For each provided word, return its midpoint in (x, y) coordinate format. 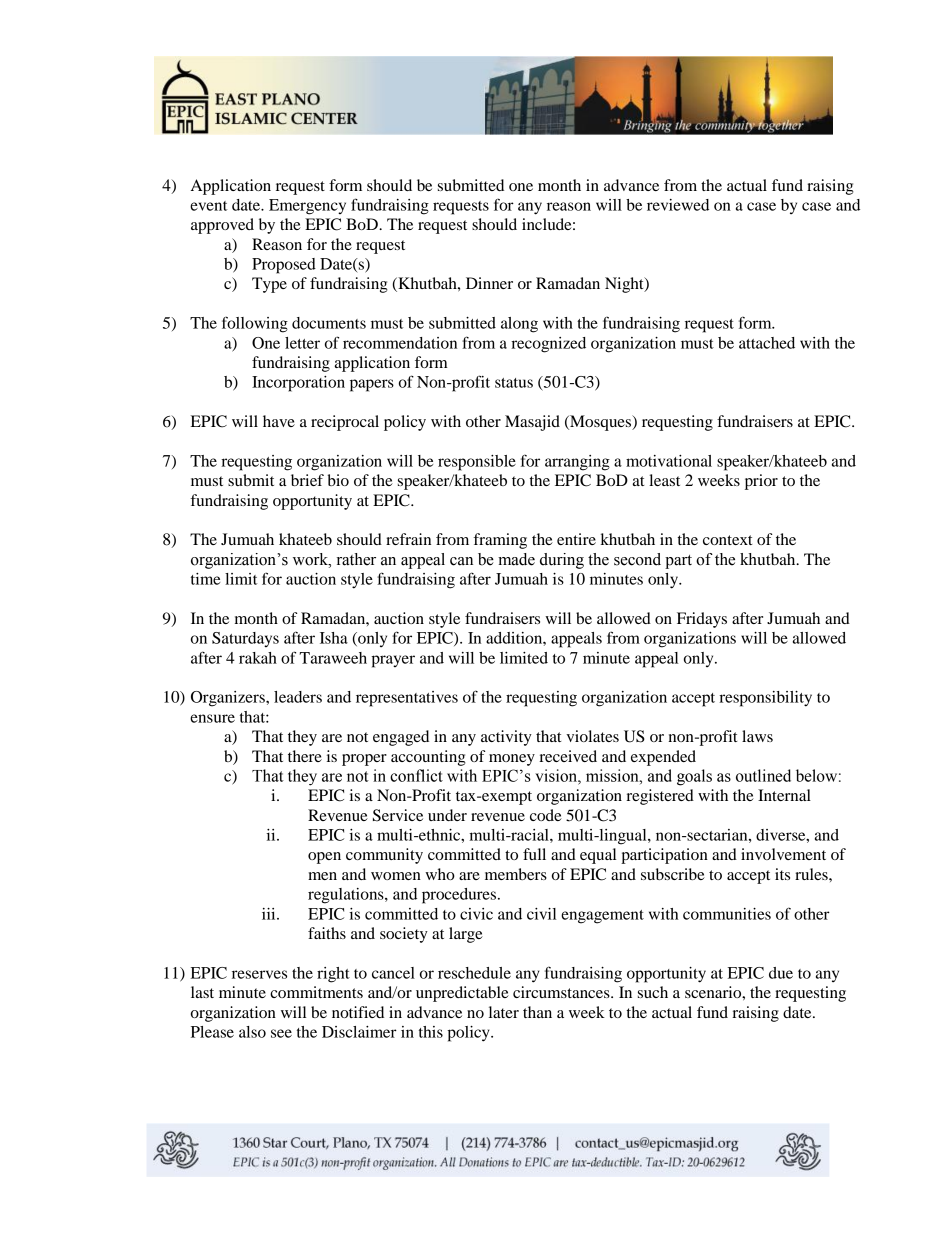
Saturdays (245, 639)
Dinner (489, 283)
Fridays (702, 620)
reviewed (678, 205)
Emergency (307, 207)
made (516, 559)
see (281, 1033)
